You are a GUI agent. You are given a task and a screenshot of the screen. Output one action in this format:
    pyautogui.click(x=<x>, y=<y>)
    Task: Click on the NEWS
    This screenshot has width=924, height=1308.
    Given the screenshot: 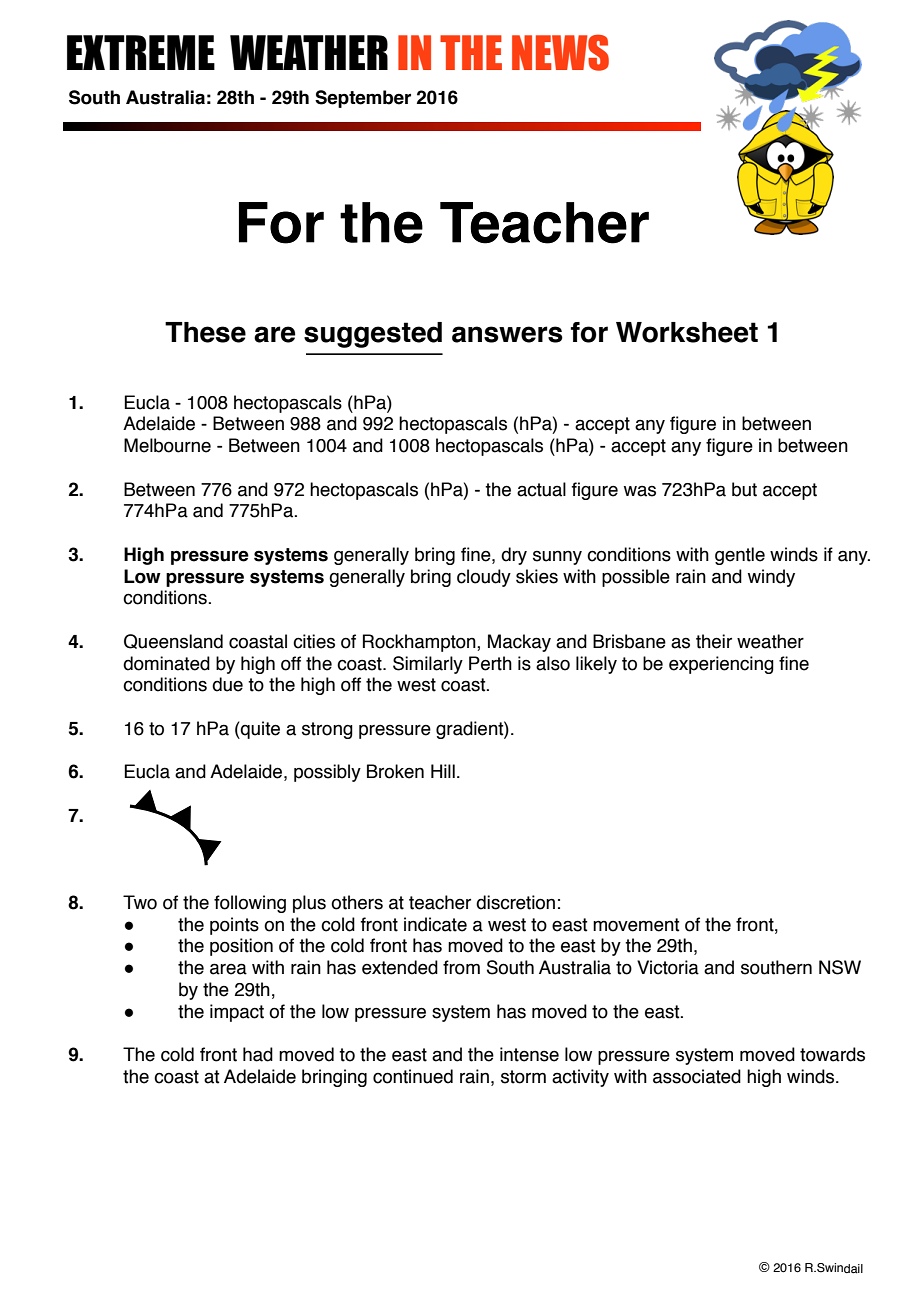 What is the action you would take?
    pyautogui.click(x=560, y=52)
